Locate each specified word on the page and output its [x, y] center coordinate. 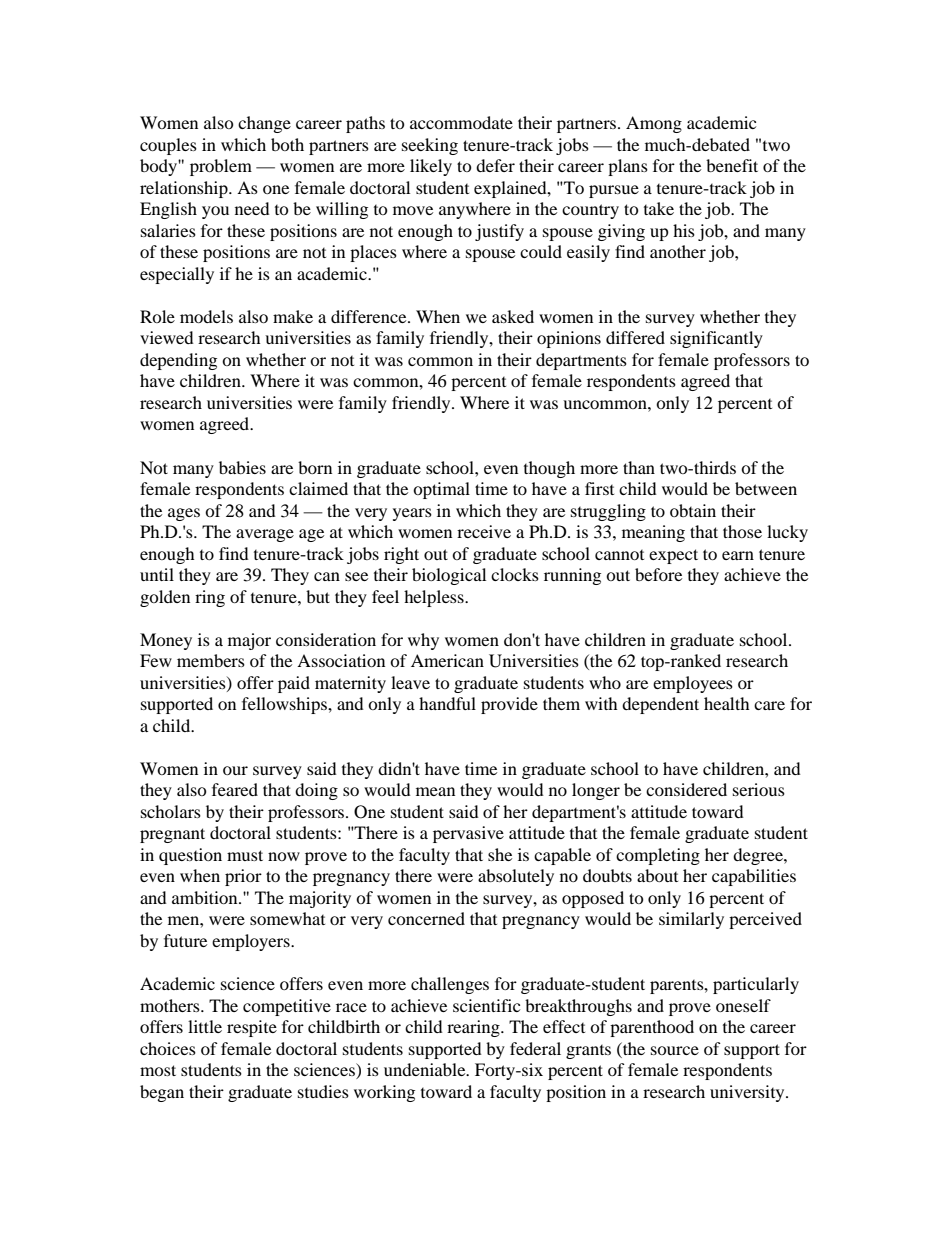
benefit [732, 165]
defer [495, 165]
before [658, 574]
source [675, 1050]
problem [221, 167]
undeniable [426, 1069]
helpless [435, 598]
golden [165, 598]
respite [252, 1028]
